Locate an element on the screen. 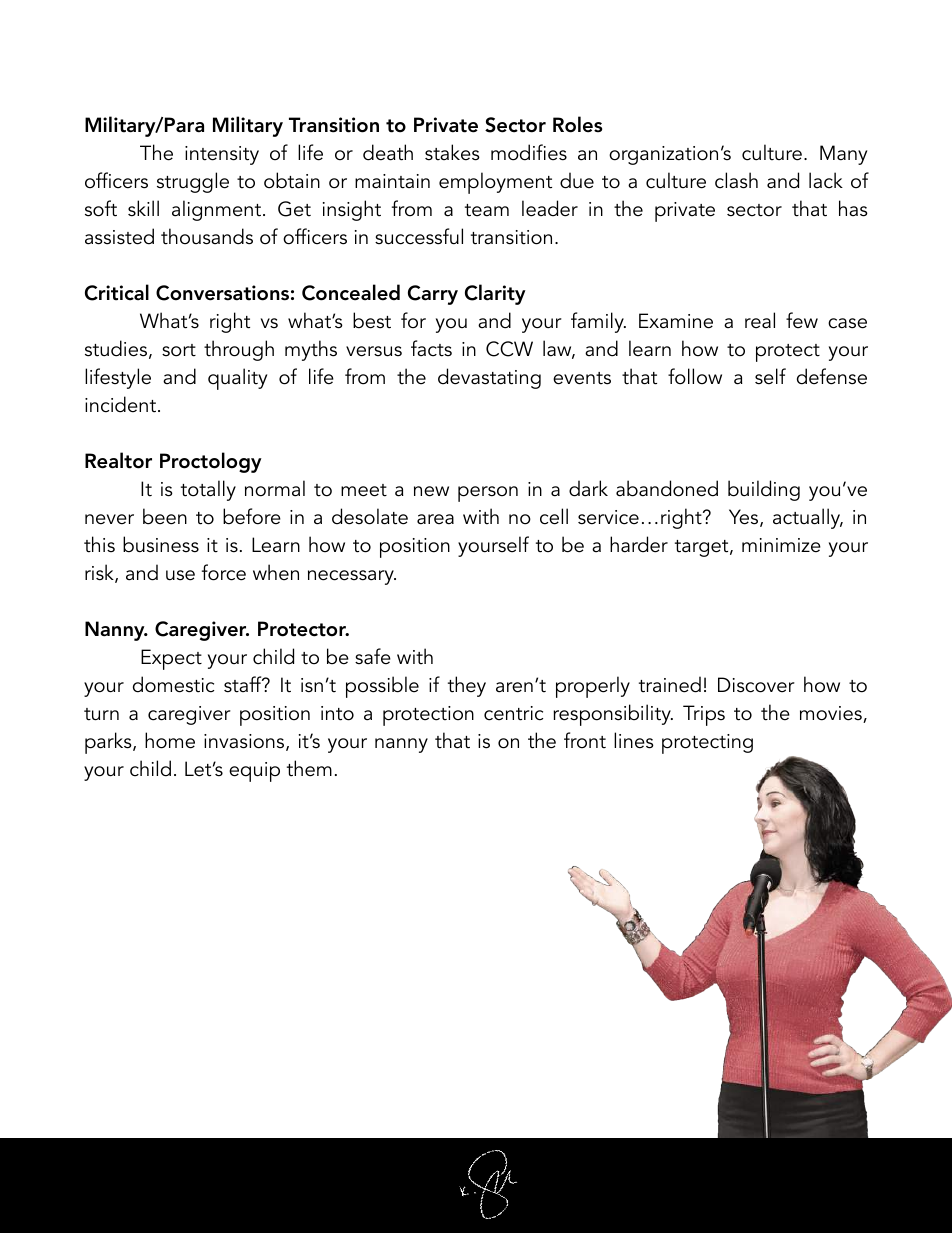 The width and height of the screenshot is (952, 1233). stakes is located at coordinates (452, 152).
